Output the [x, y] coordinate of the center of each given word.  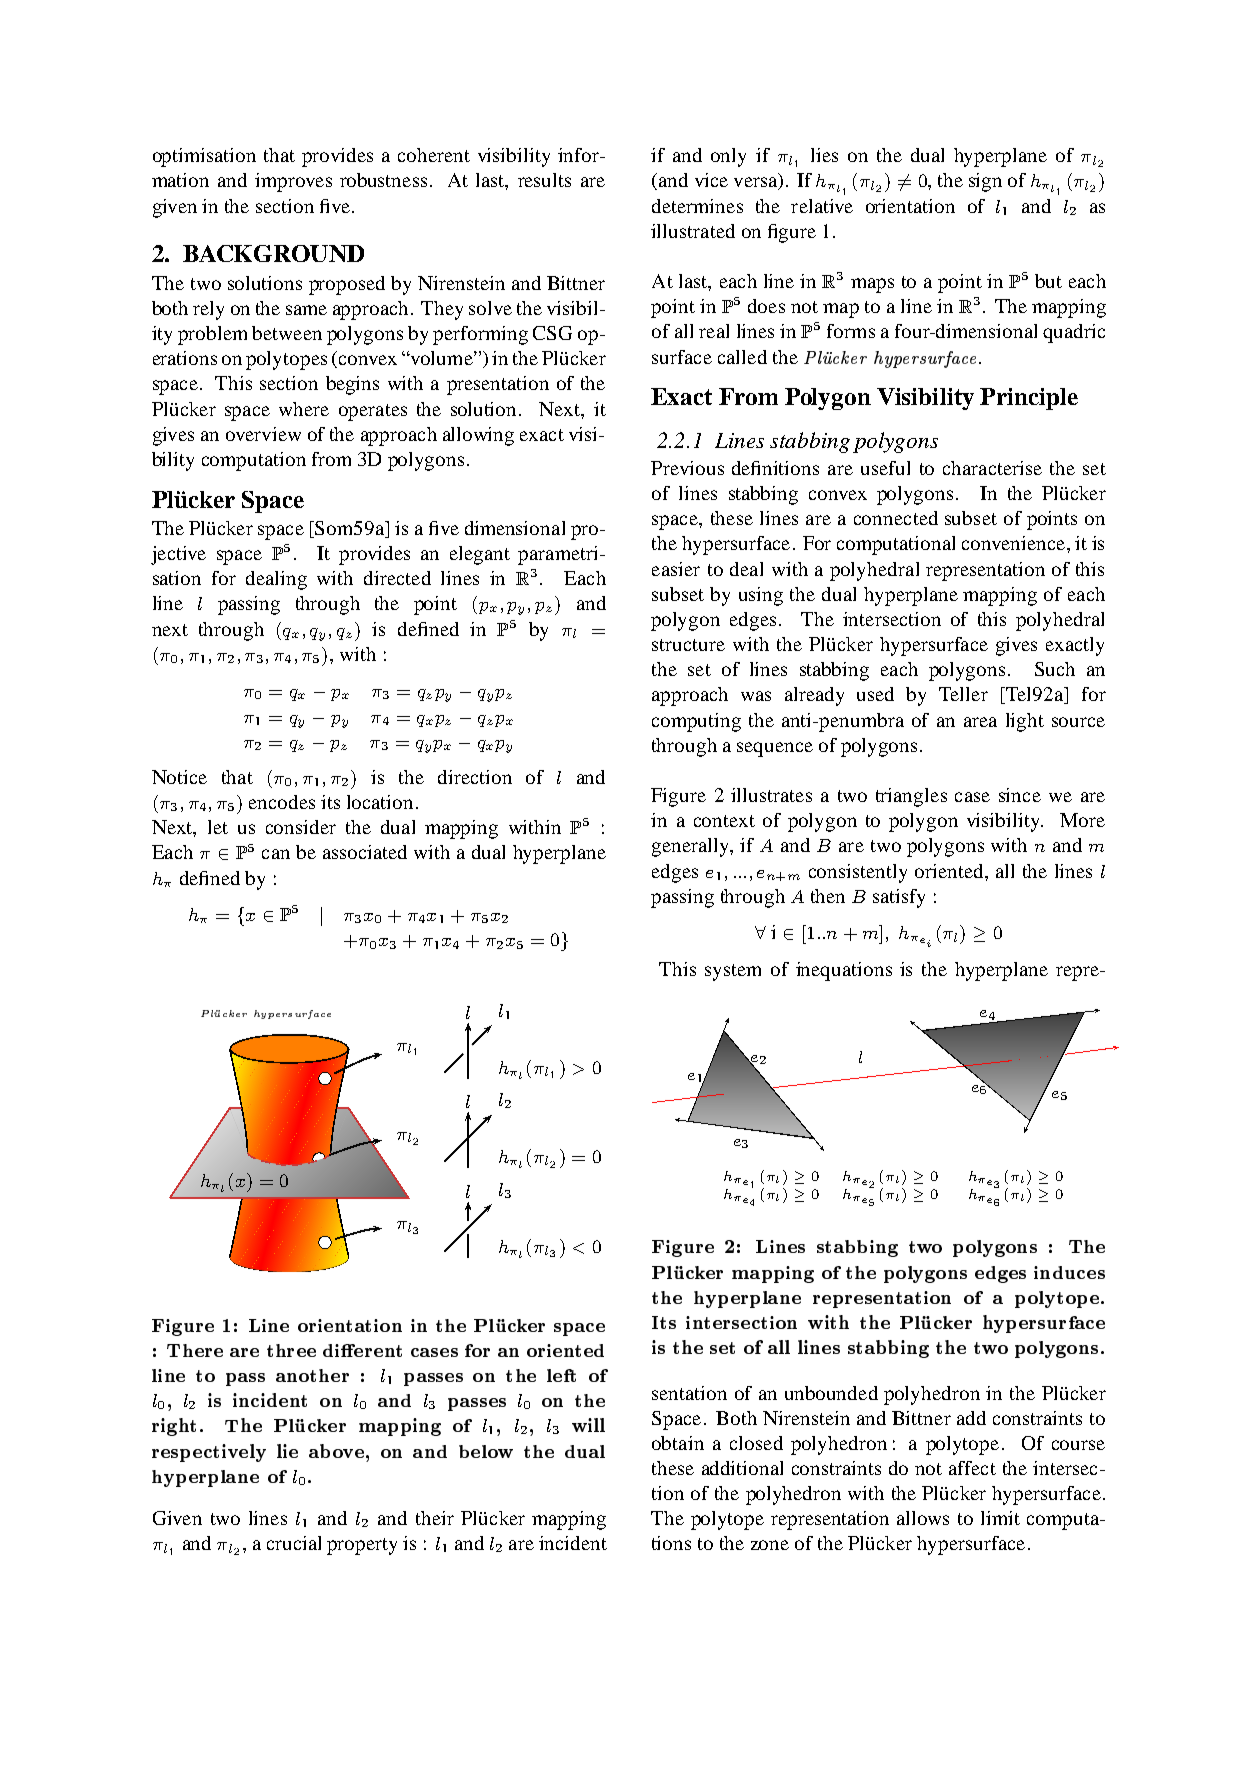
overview [263, 434]
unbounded [831, 1393]
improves [293, 182]
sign [985, 182]
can [276, 854]
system [733, 972]
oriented [950, 871]
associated [365, 852]
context [724, 821]
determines [697, 206]
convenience [1015, 543]
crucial [294, 1543]
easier [676, 569]
